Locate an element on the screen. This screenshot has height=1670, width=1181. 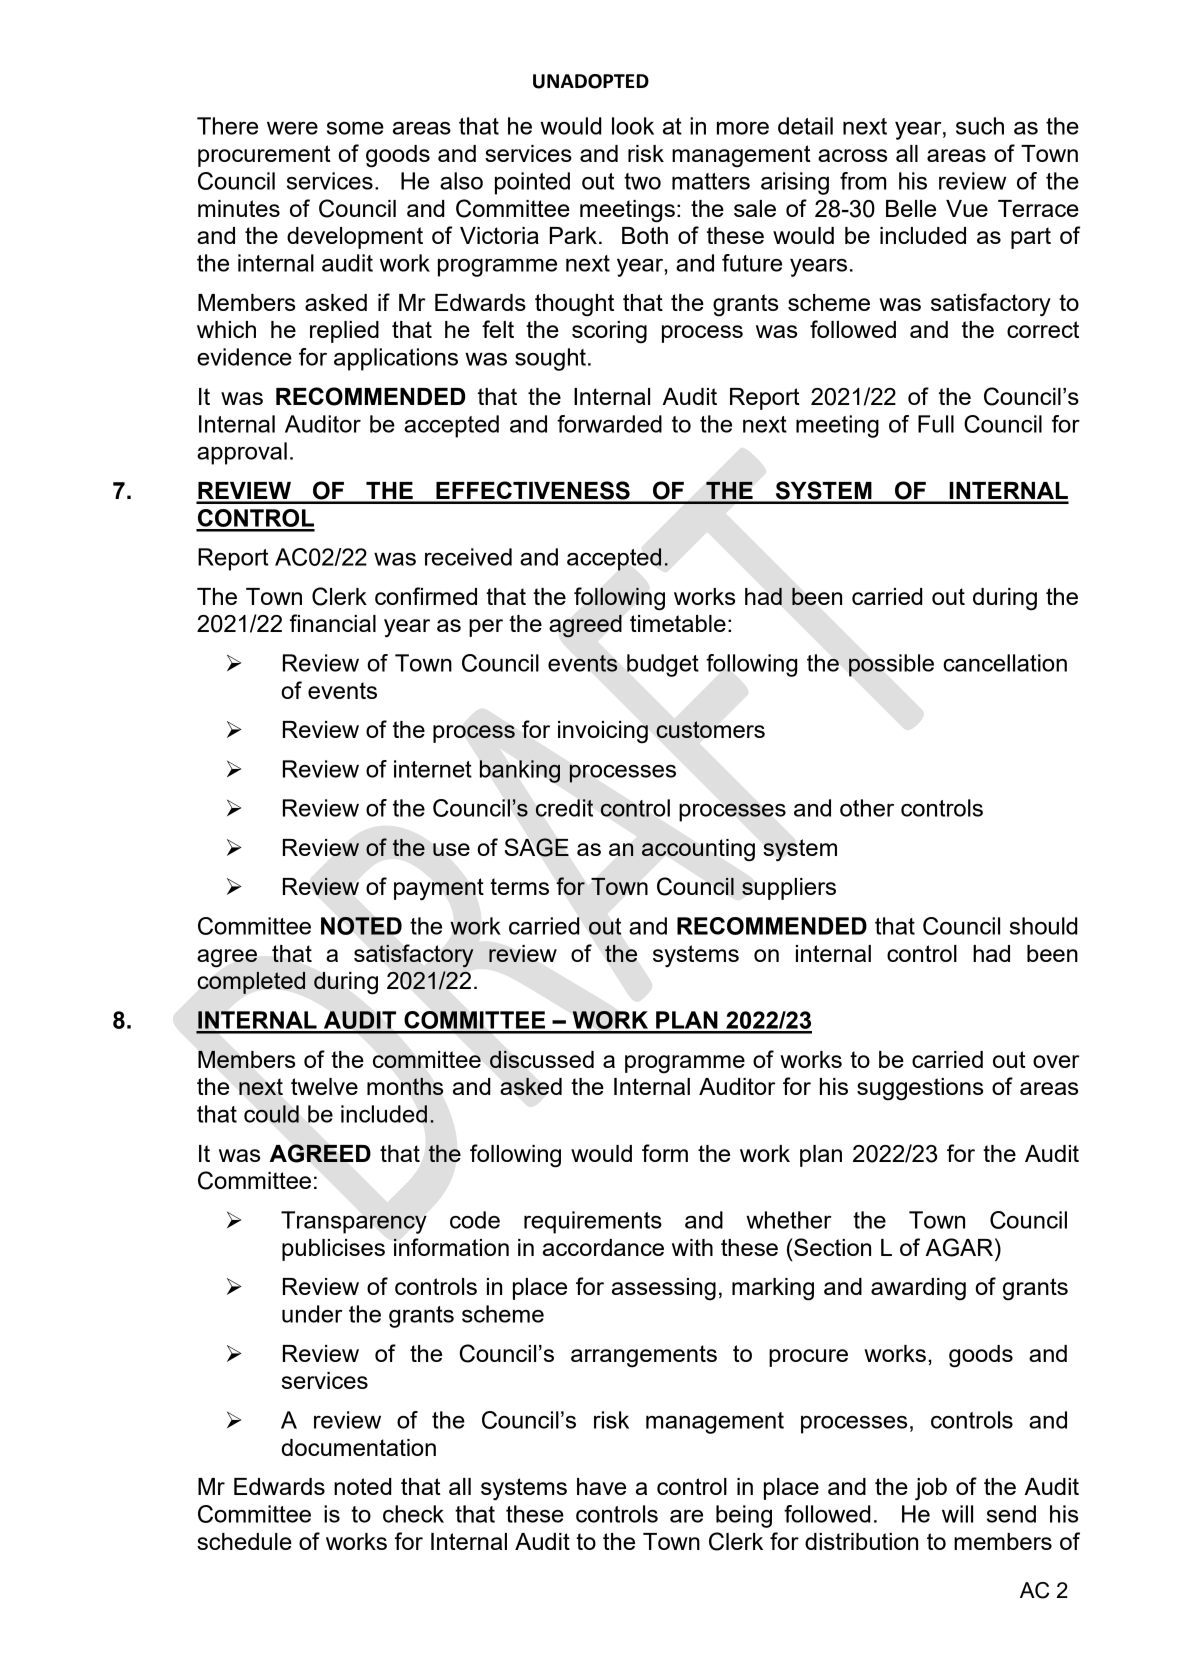
two is located at coordinates (642, 181).
